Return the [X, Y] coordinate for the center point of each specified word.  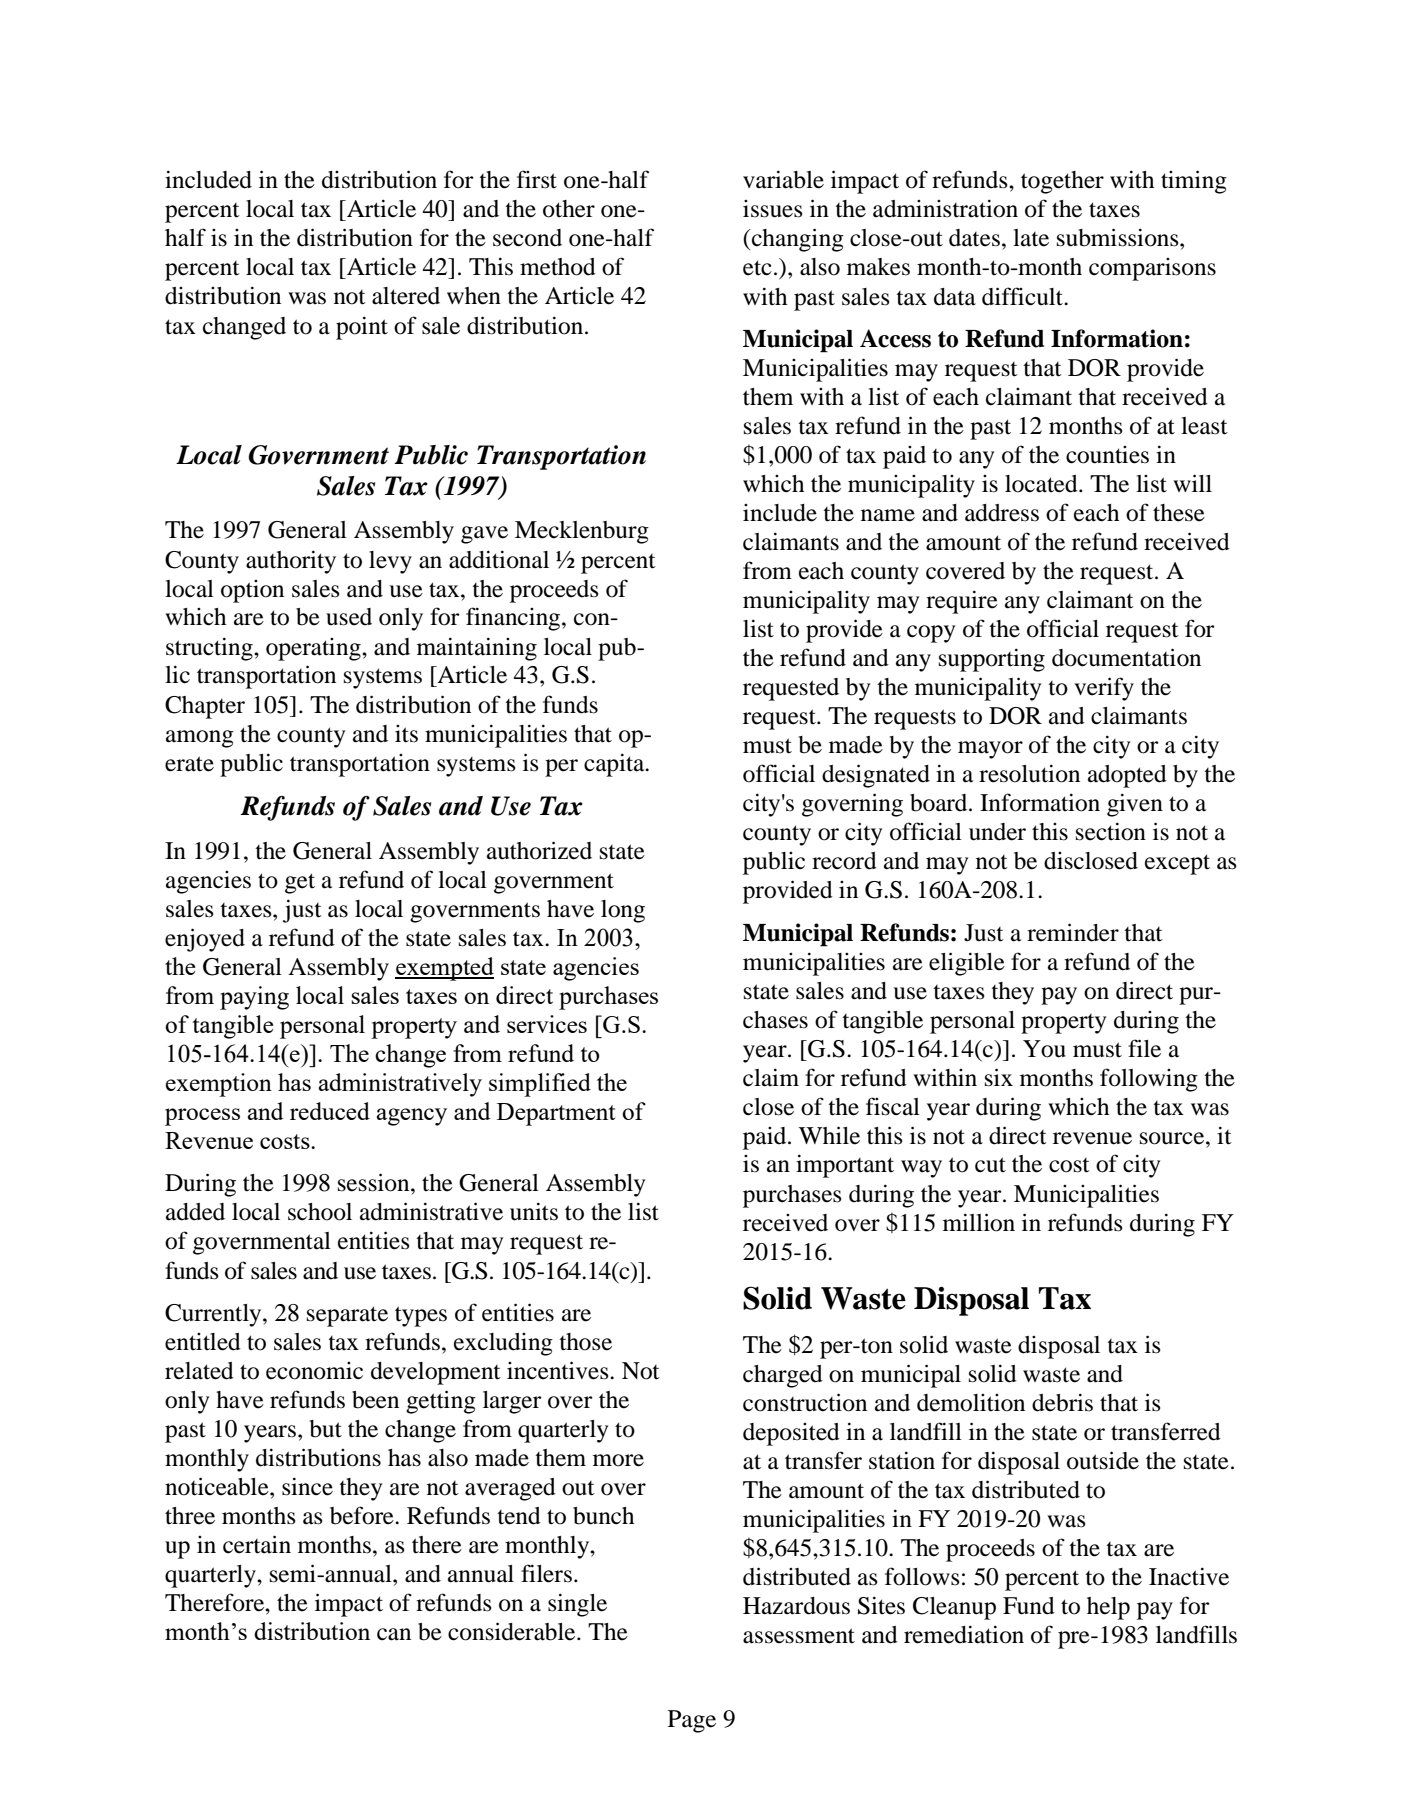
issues [773, 209]
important [845, 1166]
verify [1104, 689]
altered [406, 296]
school [320, 1212]
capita [615, 765]
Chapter [205, 707]
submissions [1119, 237]
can [394, 1634]
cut [990, 1165]
